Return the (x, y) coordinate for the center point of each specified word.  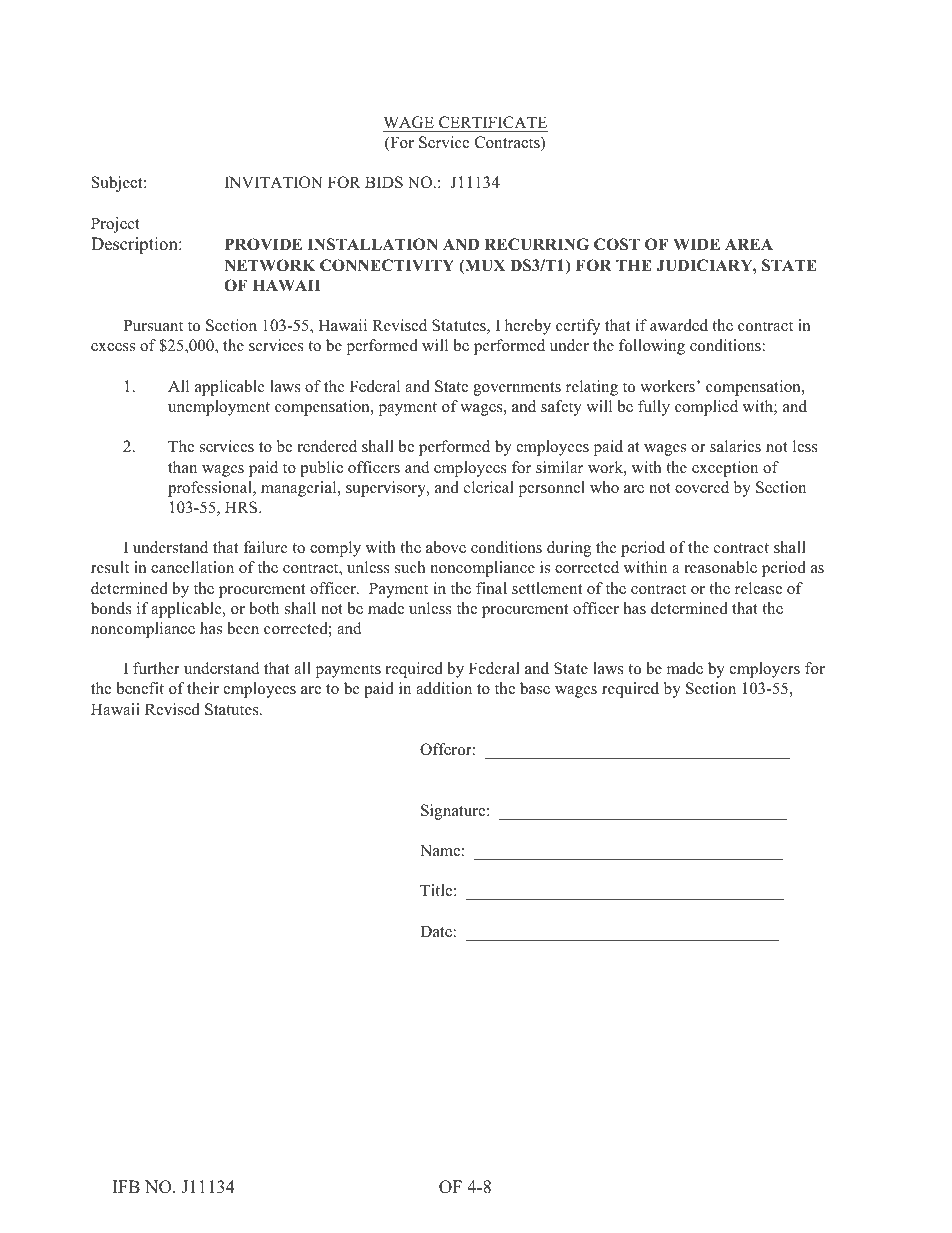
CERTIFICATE (493, 122)
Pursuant (153, 325)
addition (444, 688)
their (203, 688)
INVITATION (274, 182)
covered (702, 487)
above (446, 547)
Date (436, 931)
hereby (528, 327)
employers (764, 670)
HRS (242, 507)
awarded (679, 325)
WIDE (696, 244)
